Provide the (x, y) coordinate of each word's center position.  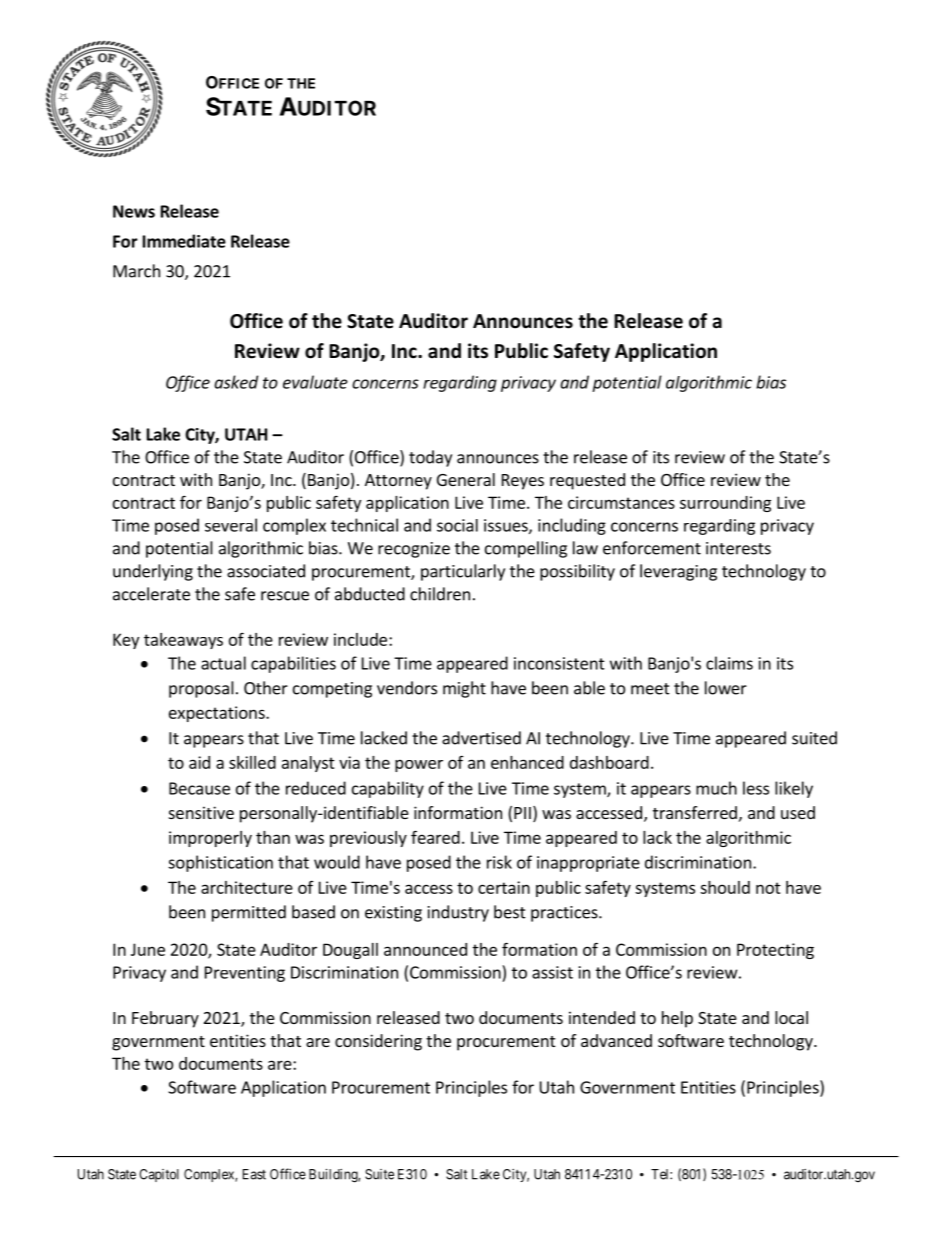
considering (378, 1042)
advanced (616, 1040)
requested (587, 481)
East (254, 1174)
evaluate (315, 382)
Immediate (184, 241)
